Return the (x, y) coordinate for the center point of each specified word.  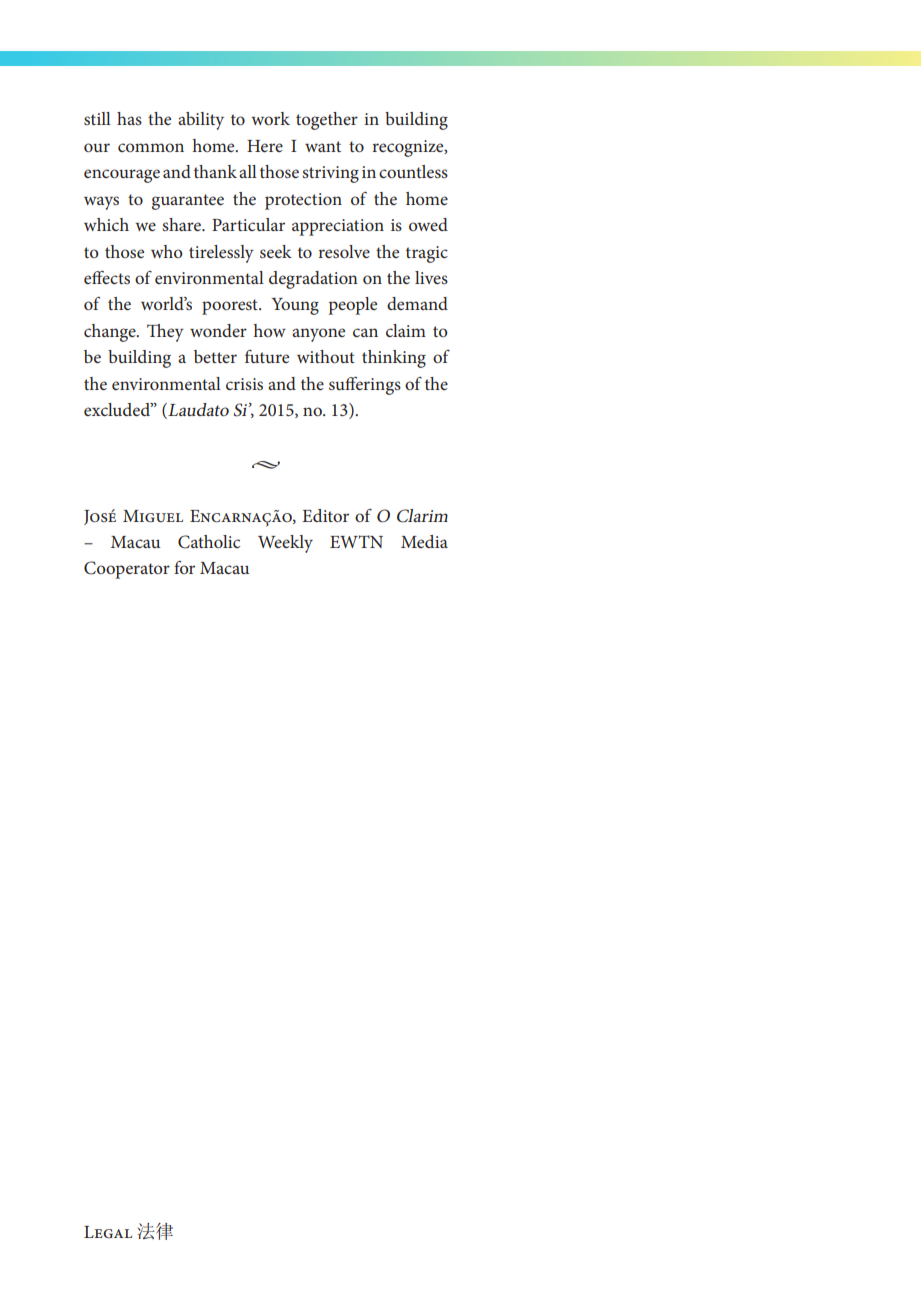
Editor (325, 515)
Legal (108, 1232)
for (184, 567)
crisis (244, 384)
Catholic (209, 542)
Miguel (153, 516)
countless (413, 171)
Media (424, 541)
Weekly (285, 544)
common (151, 147)
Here (265, 146)
